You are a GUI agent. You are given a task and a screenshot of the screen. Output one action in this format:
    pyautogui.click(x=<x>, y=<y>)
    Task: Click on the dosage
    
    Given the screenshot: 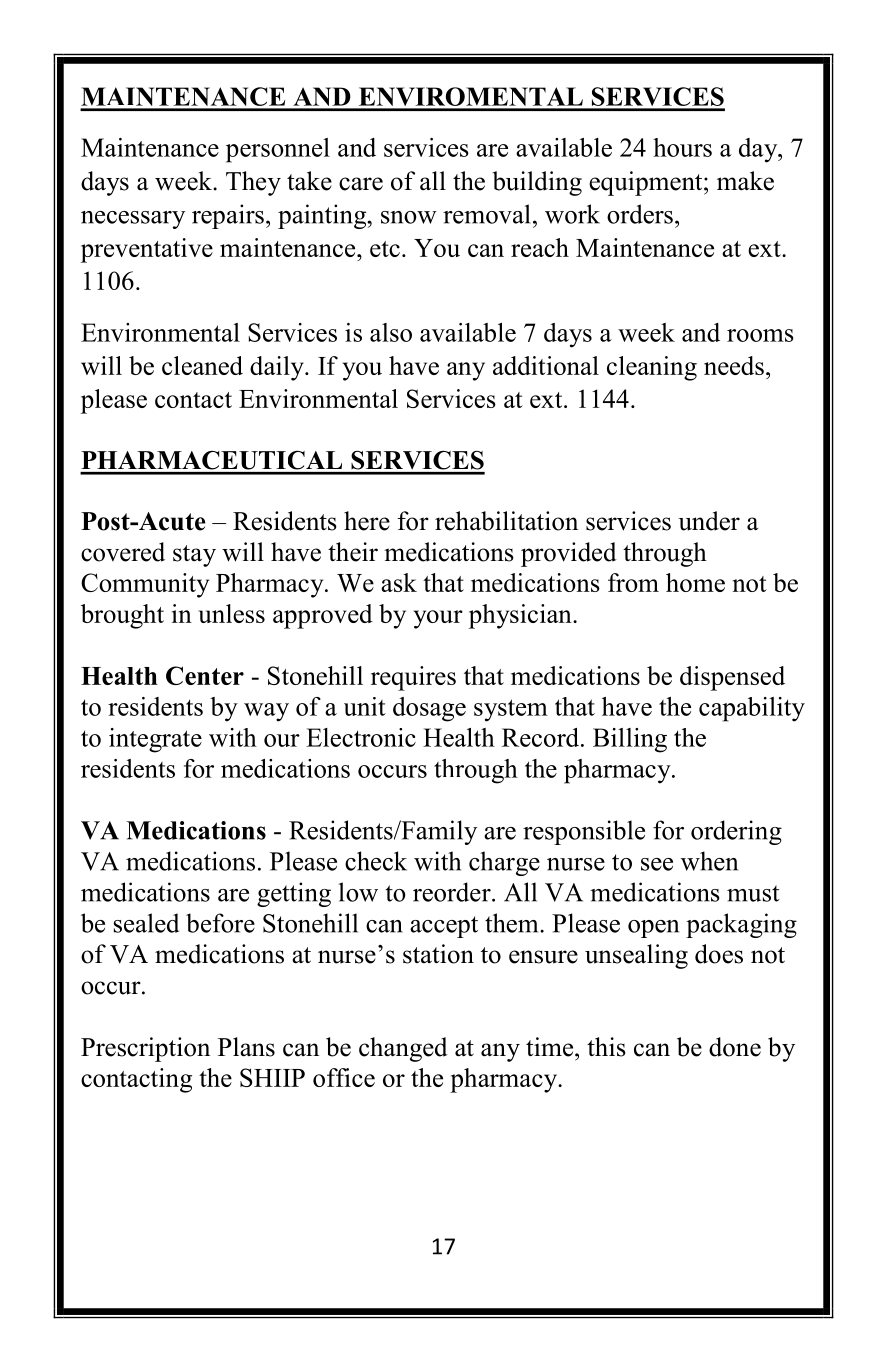 What is the action you would take?
    pyautogui.click(x=429, y=709)
